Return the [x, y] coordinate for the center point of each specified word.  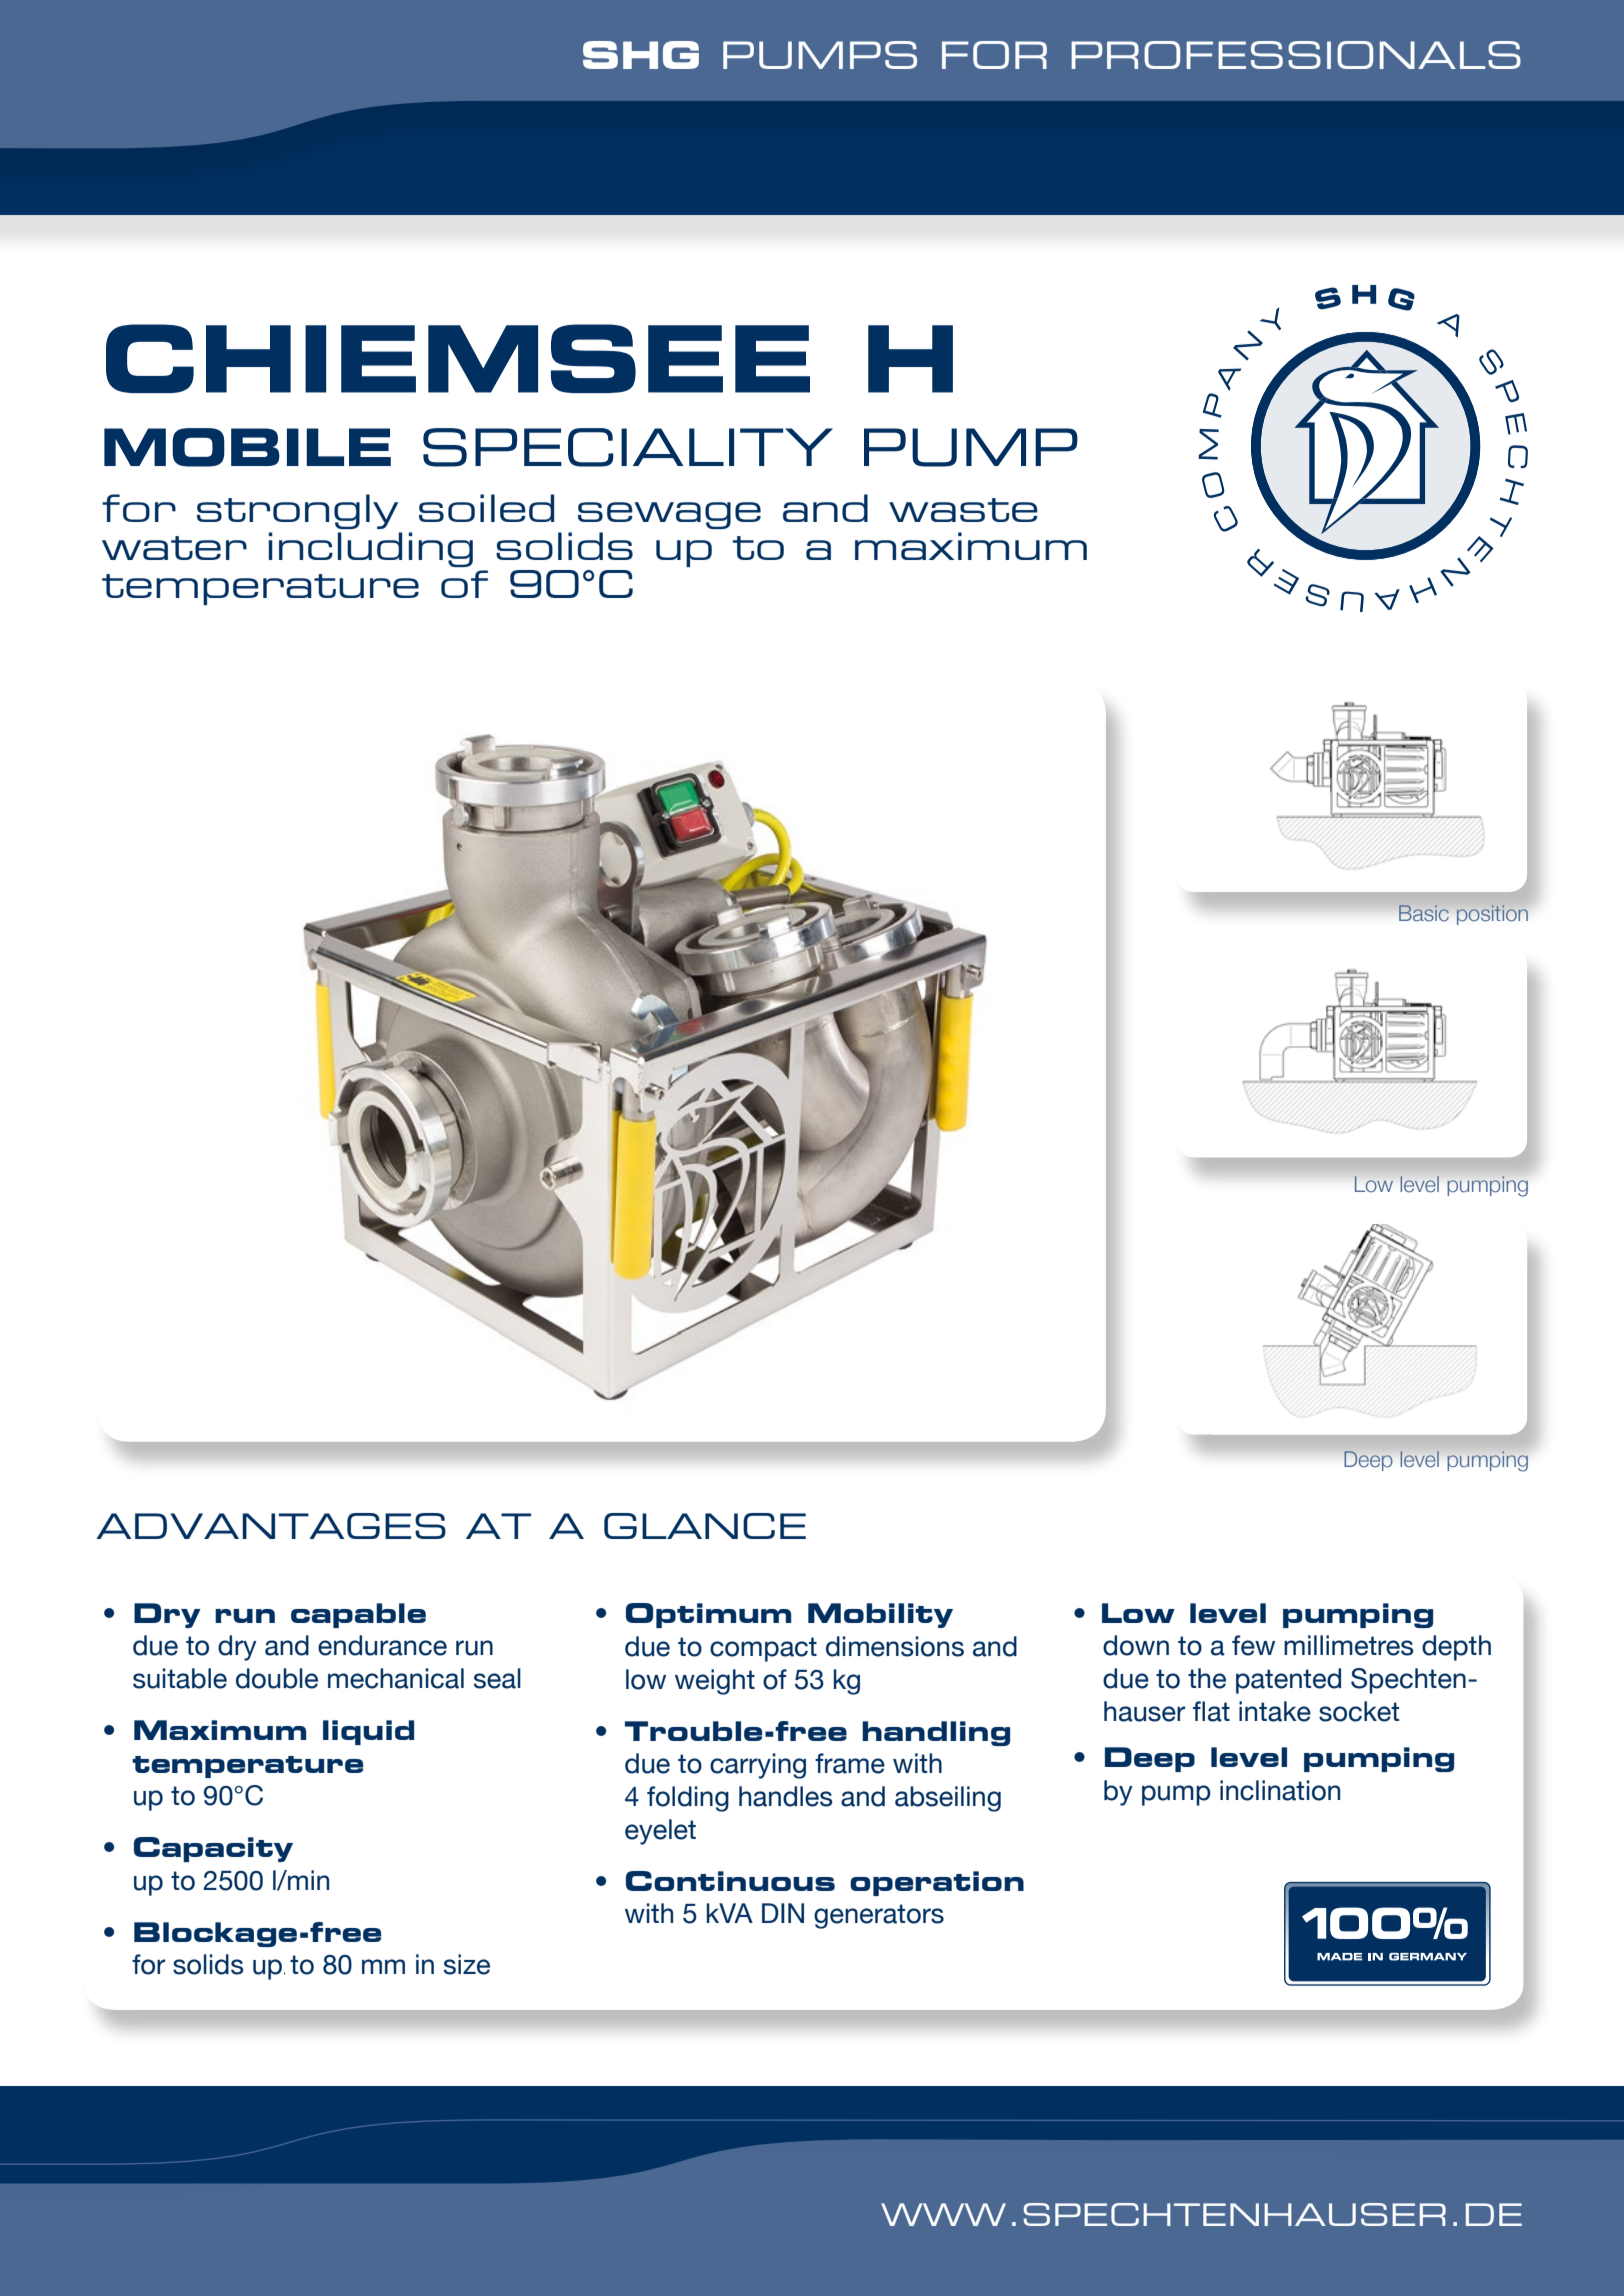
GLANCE [705, 1526]
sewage [669, 515]
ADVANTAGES [271, 1526]
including [371, 549]
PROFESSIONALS [1296, 55]
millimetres [1349, 1645]
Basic [1424, 913]
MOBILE [247, 447]
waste [963, 510]
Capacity [213, 1849]
